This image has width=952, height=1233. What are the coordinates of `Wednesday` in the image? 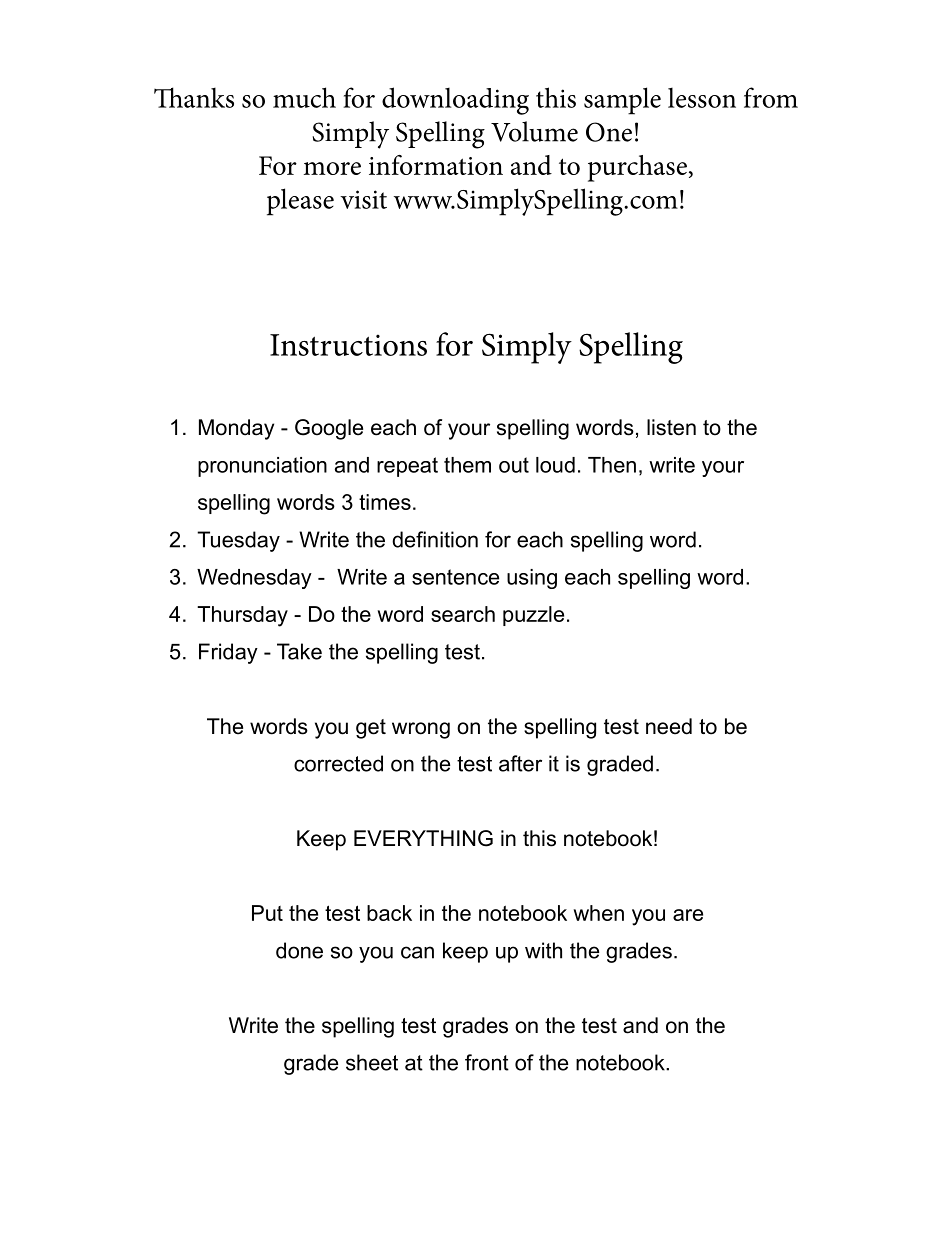 It's located at (254, 579).
